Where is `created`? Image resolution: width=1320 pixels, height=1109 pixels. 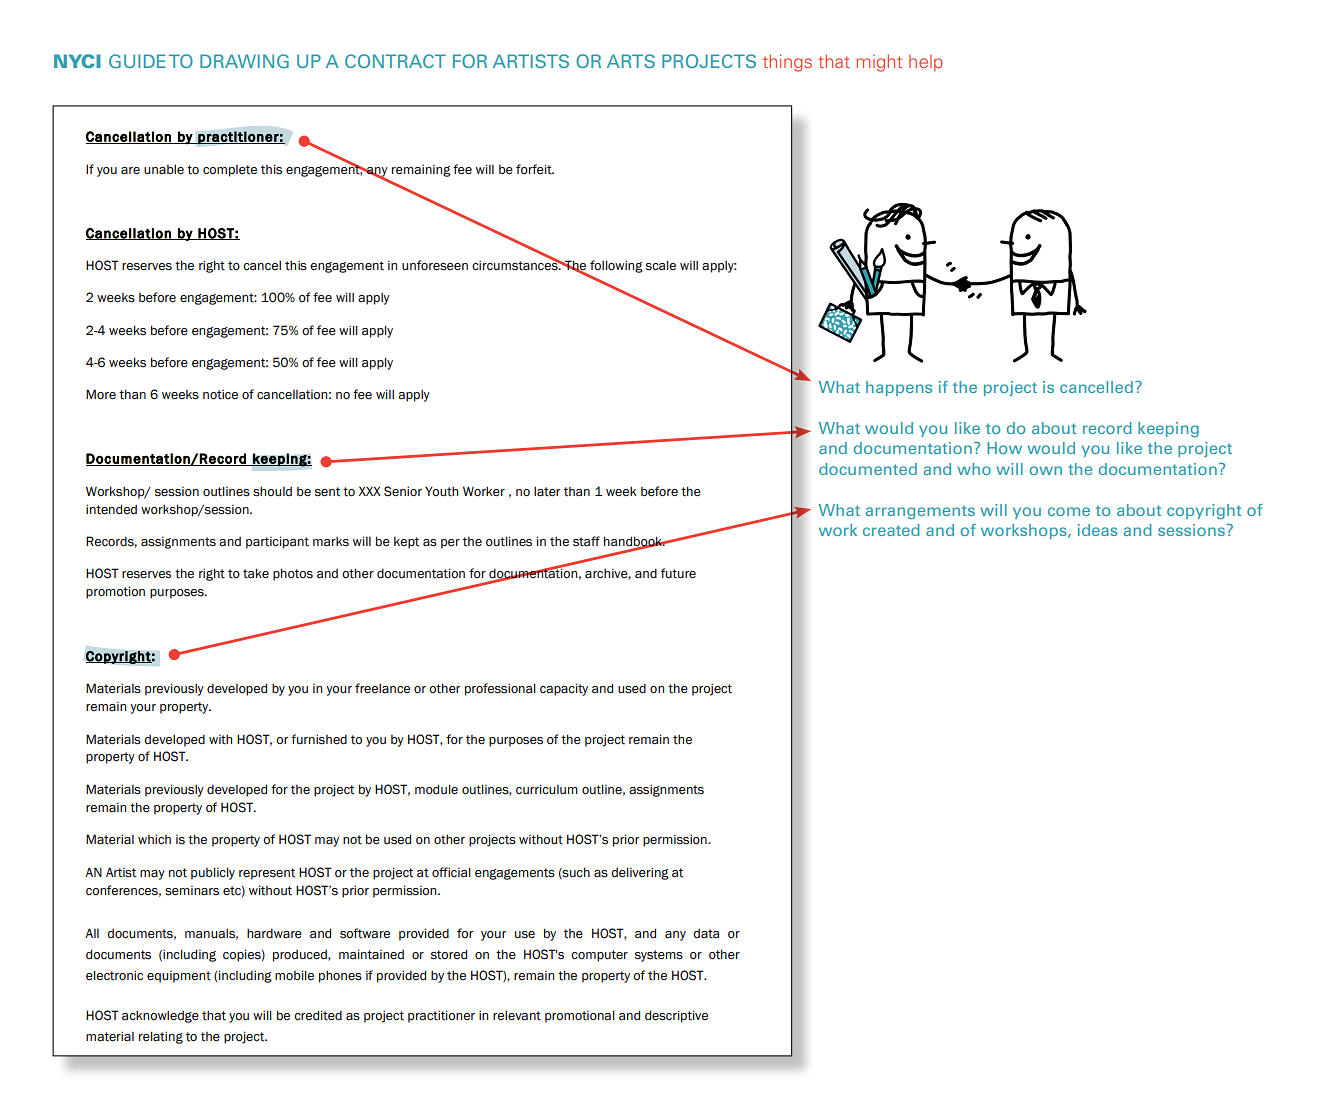
created is located at coordinates (891, 530).
